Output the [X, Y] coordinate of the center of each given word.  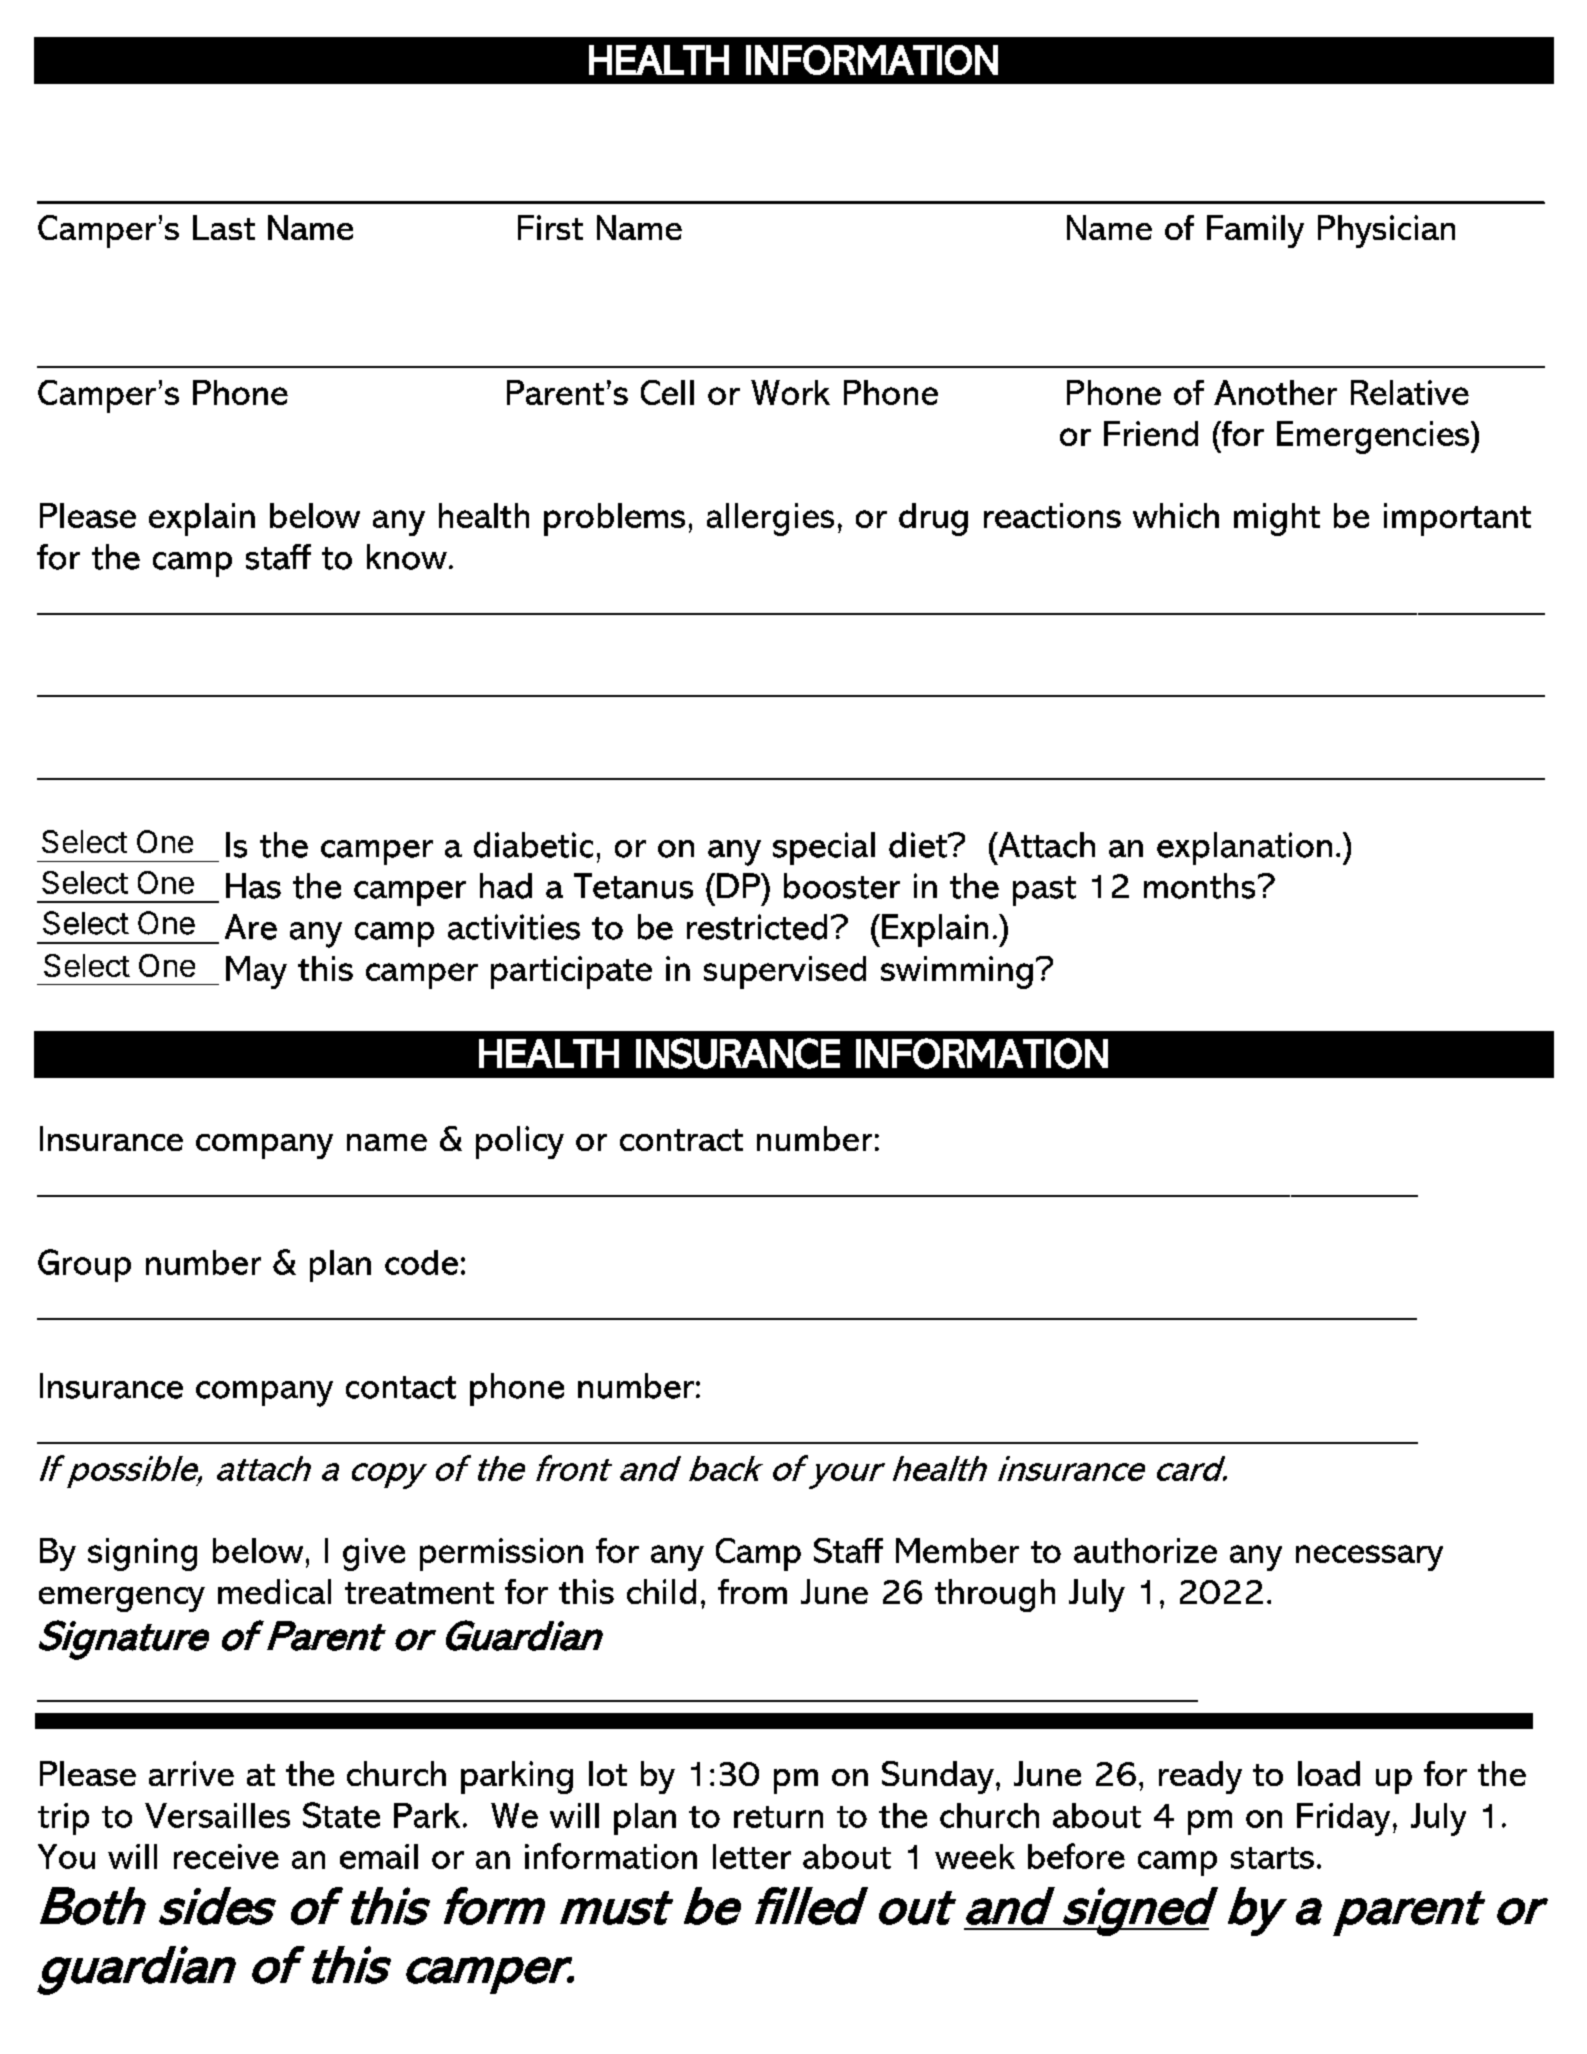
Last [224, 227]
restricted [757, 927]
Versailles [217, 1815]
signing [142, 1554]
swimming [957, 972]
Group [84, 1265]
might [1277, 519]
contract [681, 1140]
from [752, 1591]
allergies [770, 519]
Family [1255, 231]
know [407, 557]
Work [790, 392]
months [1199, 886]
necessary [1369, 1558]
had [506, 886]
